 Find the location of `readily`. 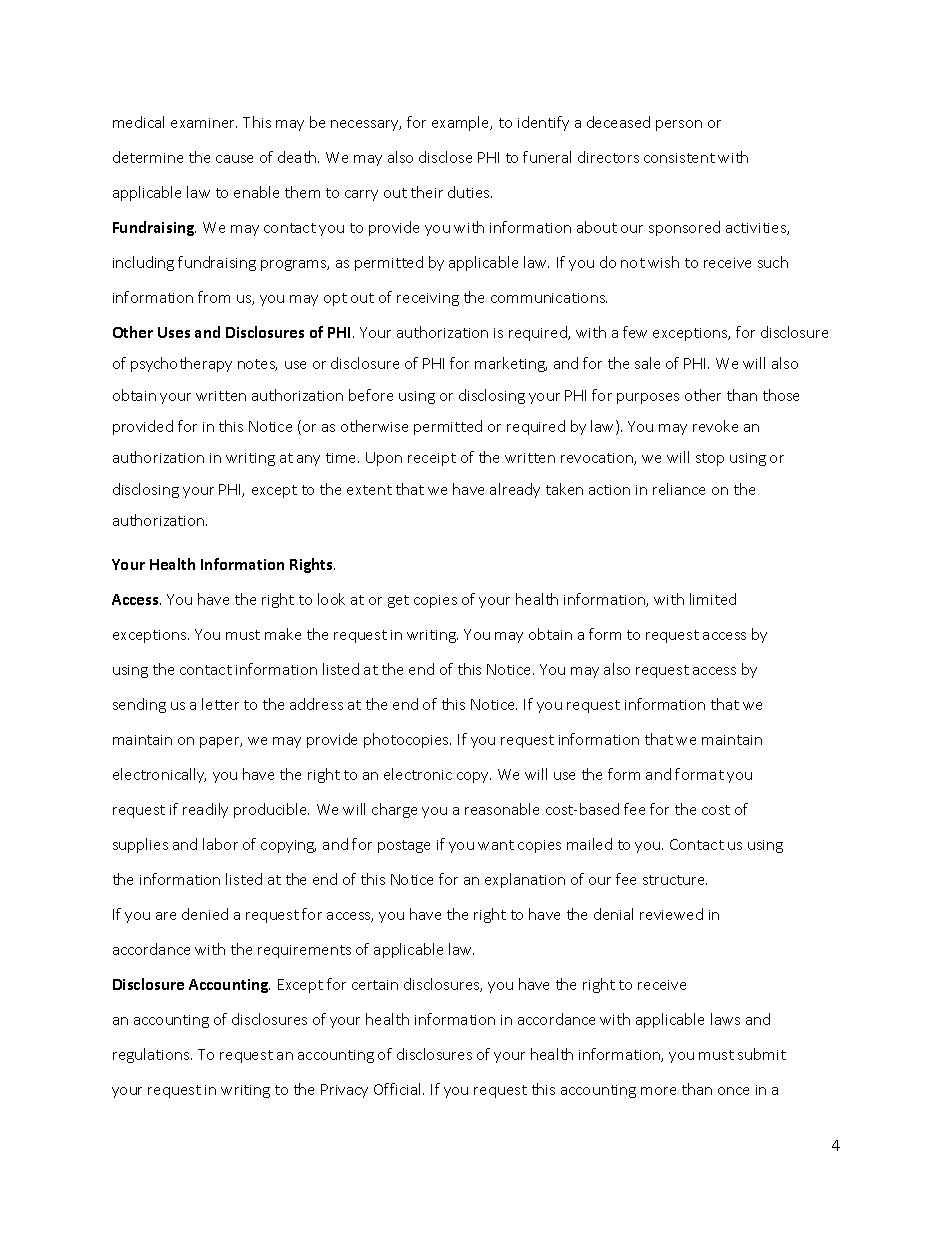

readily is located at coordinates (205, 810).
